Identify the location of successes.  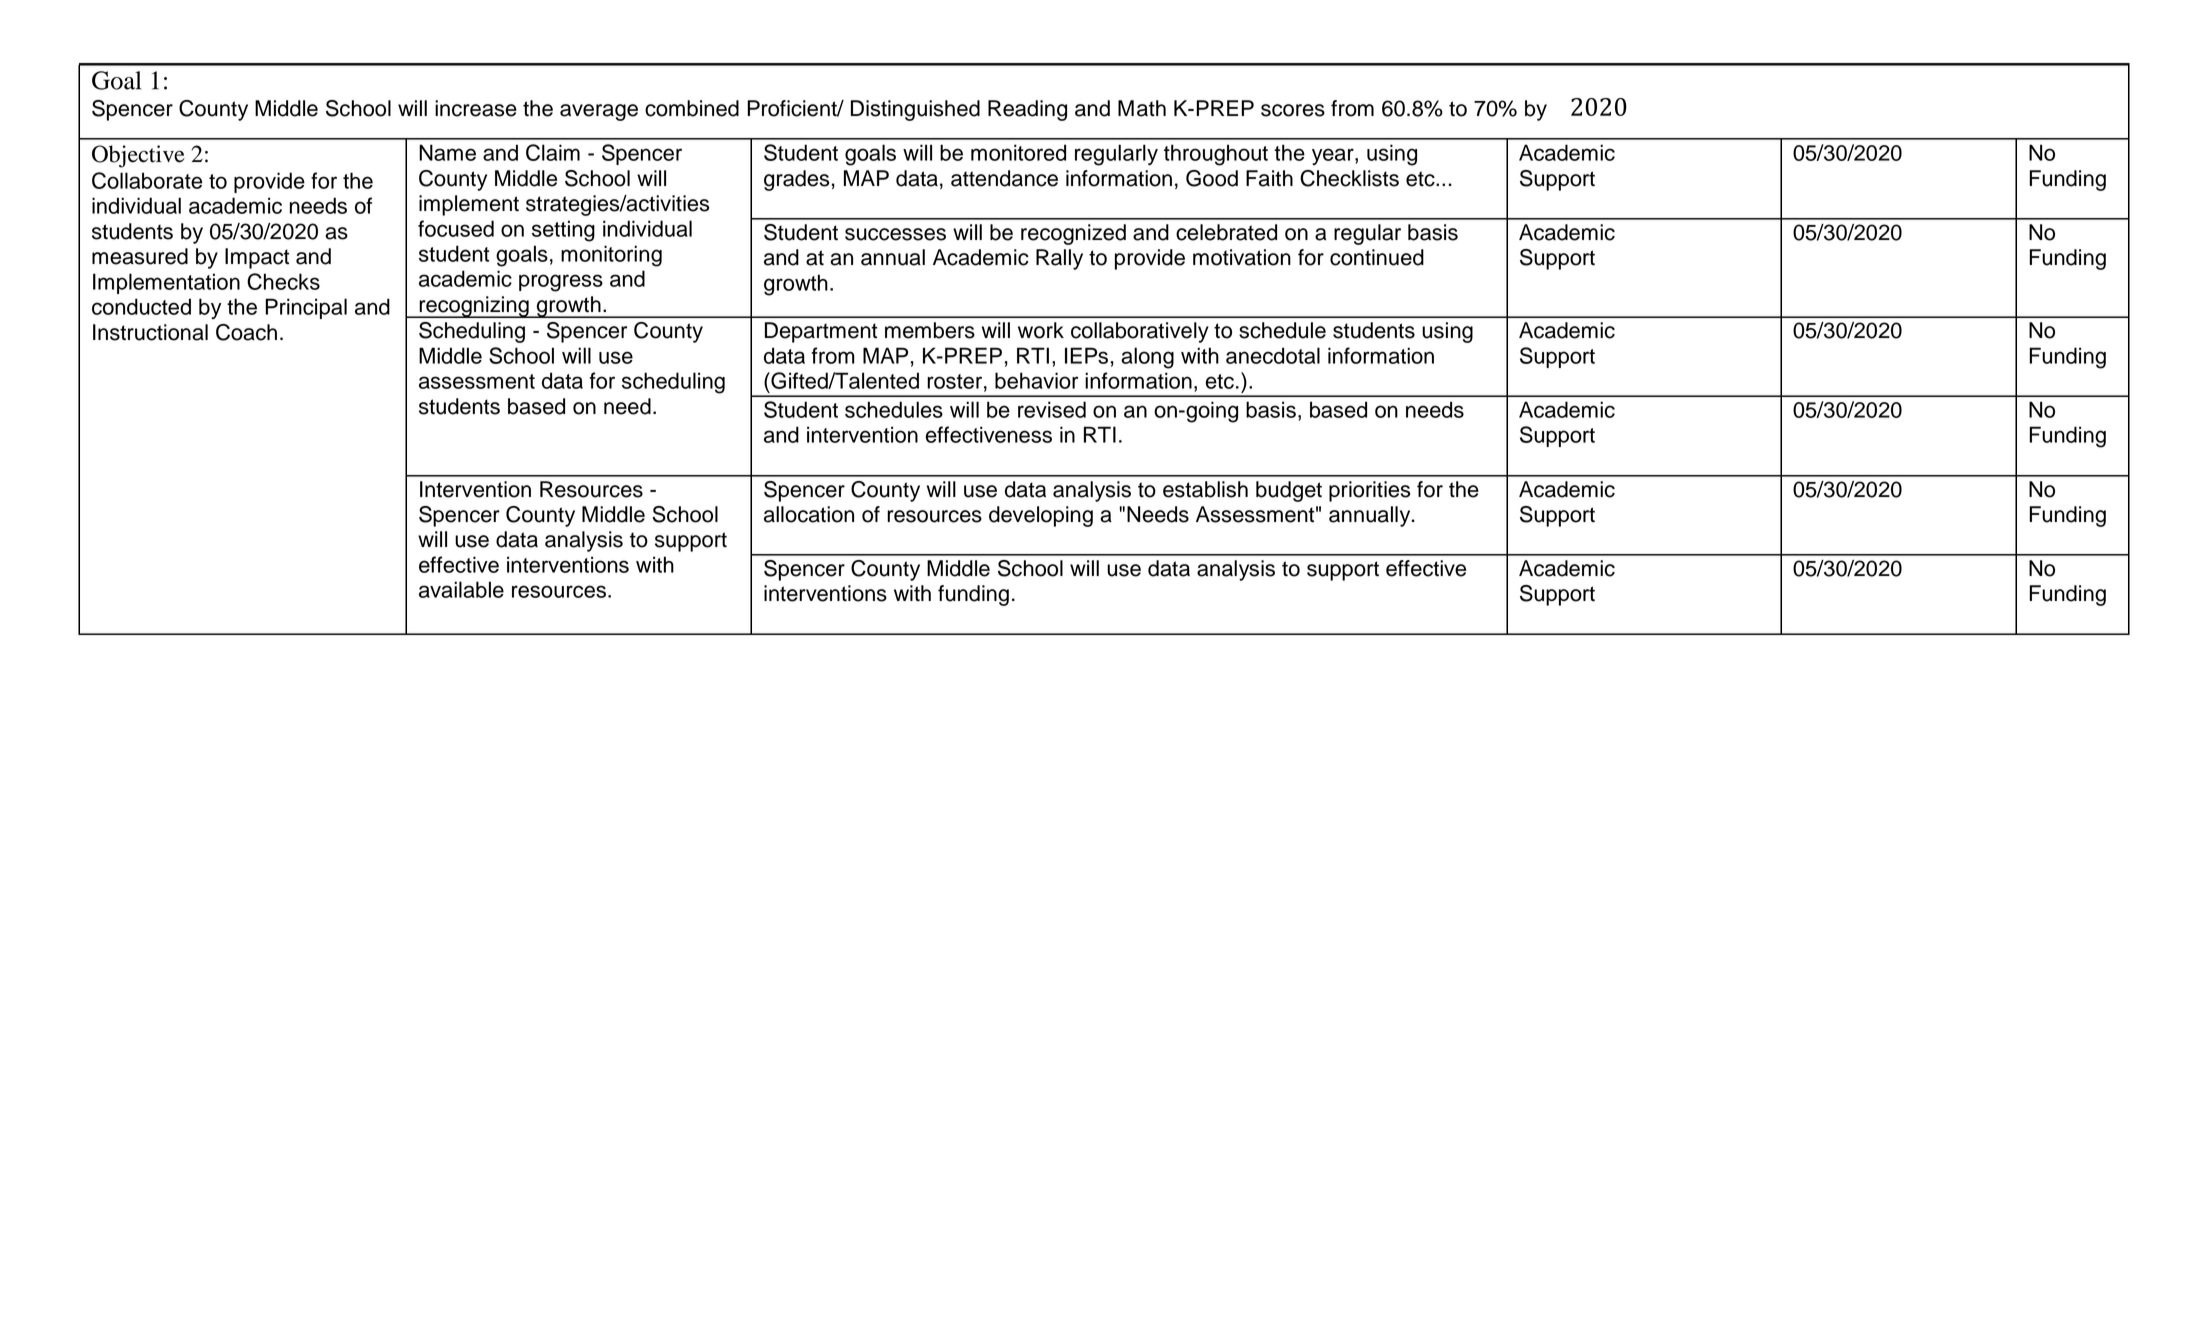
(895, 234).
